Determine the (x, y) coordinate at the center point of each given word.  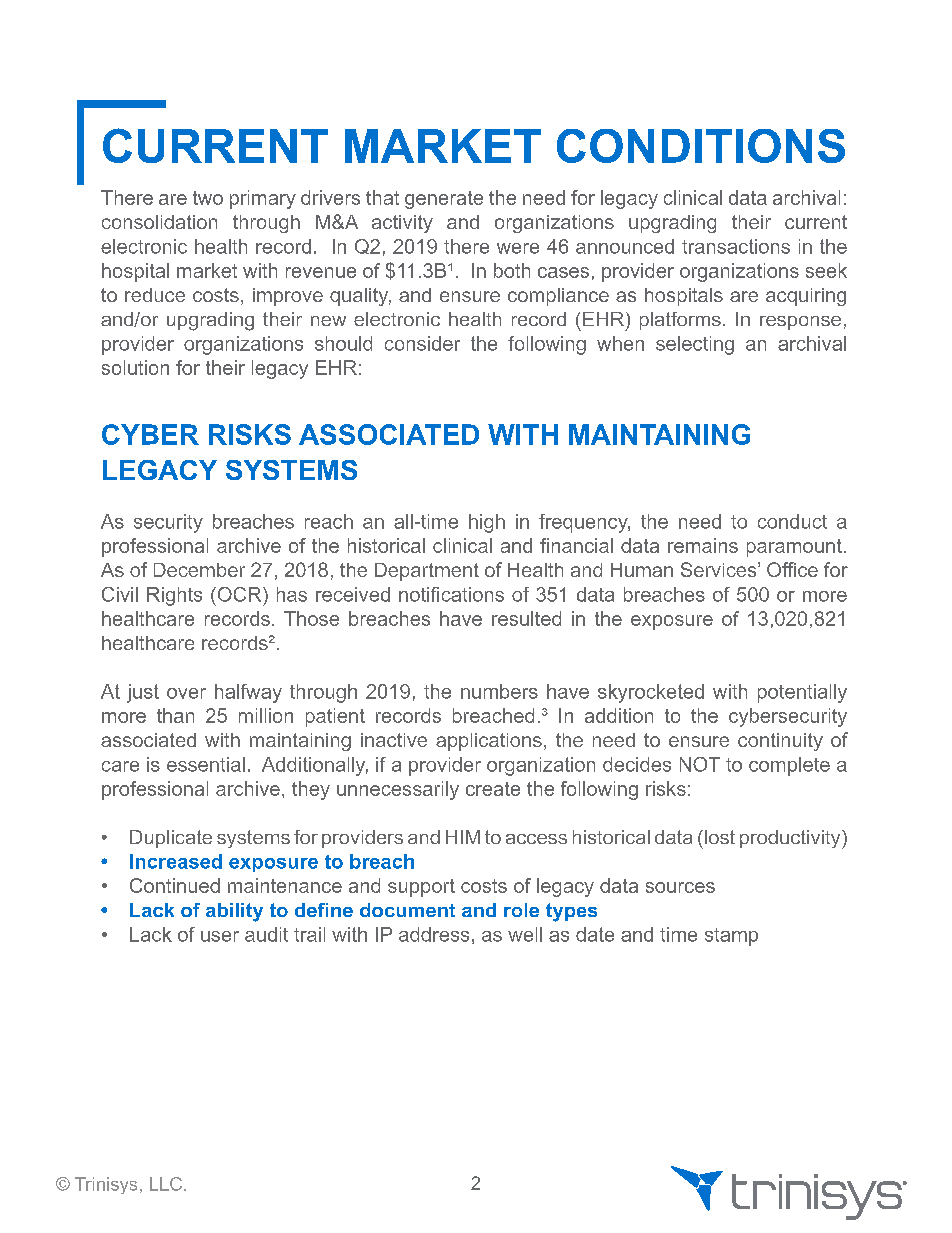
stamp (731, 937)
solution (135, 367)
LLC (167, 1184)
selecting (695, 345)
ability (234, 912)
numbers (499, 691)
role (521, 910)
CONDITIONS (701, 146)
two (208, 198)
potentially (802, 693)
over (186, 693)
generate (444, 200)
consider (422, 343)
